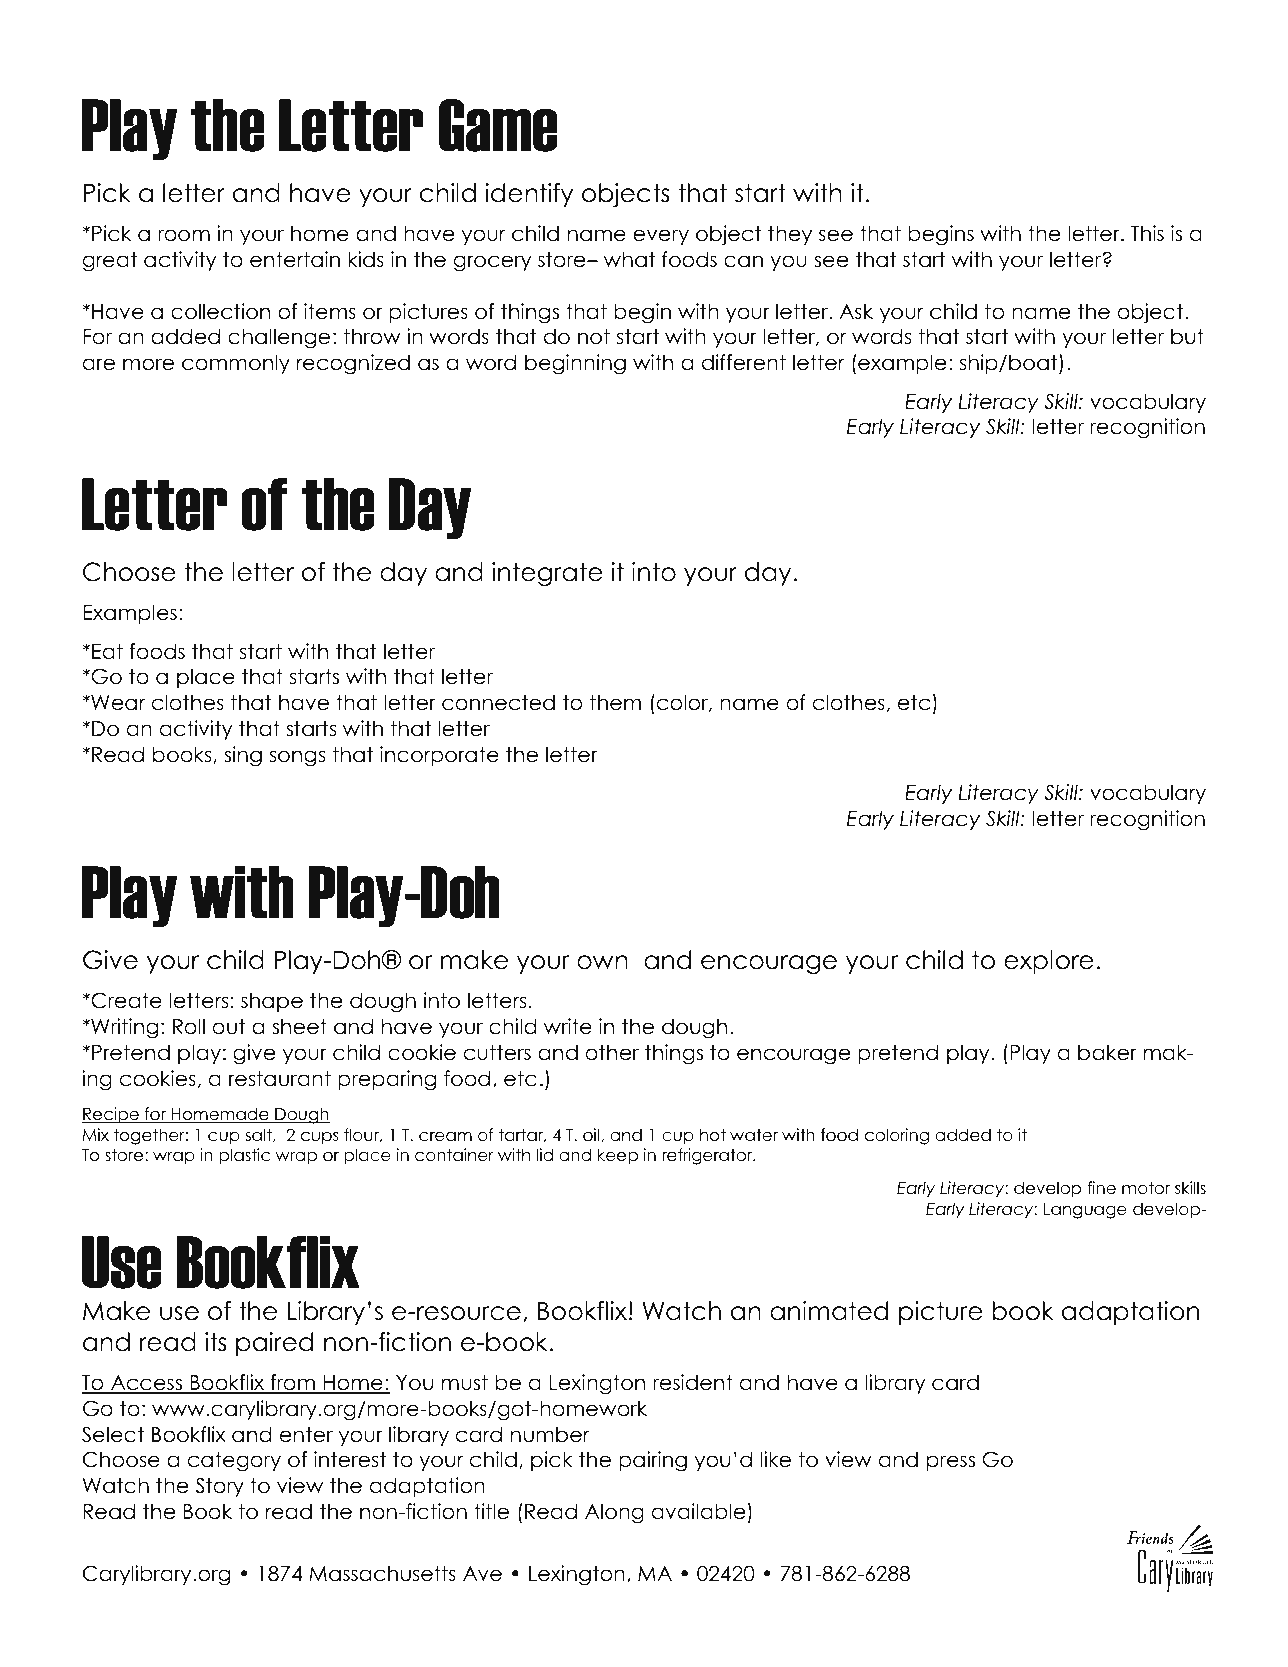 This image has width=1288, height=1667. What do you see at coordinates (661, 237) in the image?
I see `every` at bounding box center [661, 237].
